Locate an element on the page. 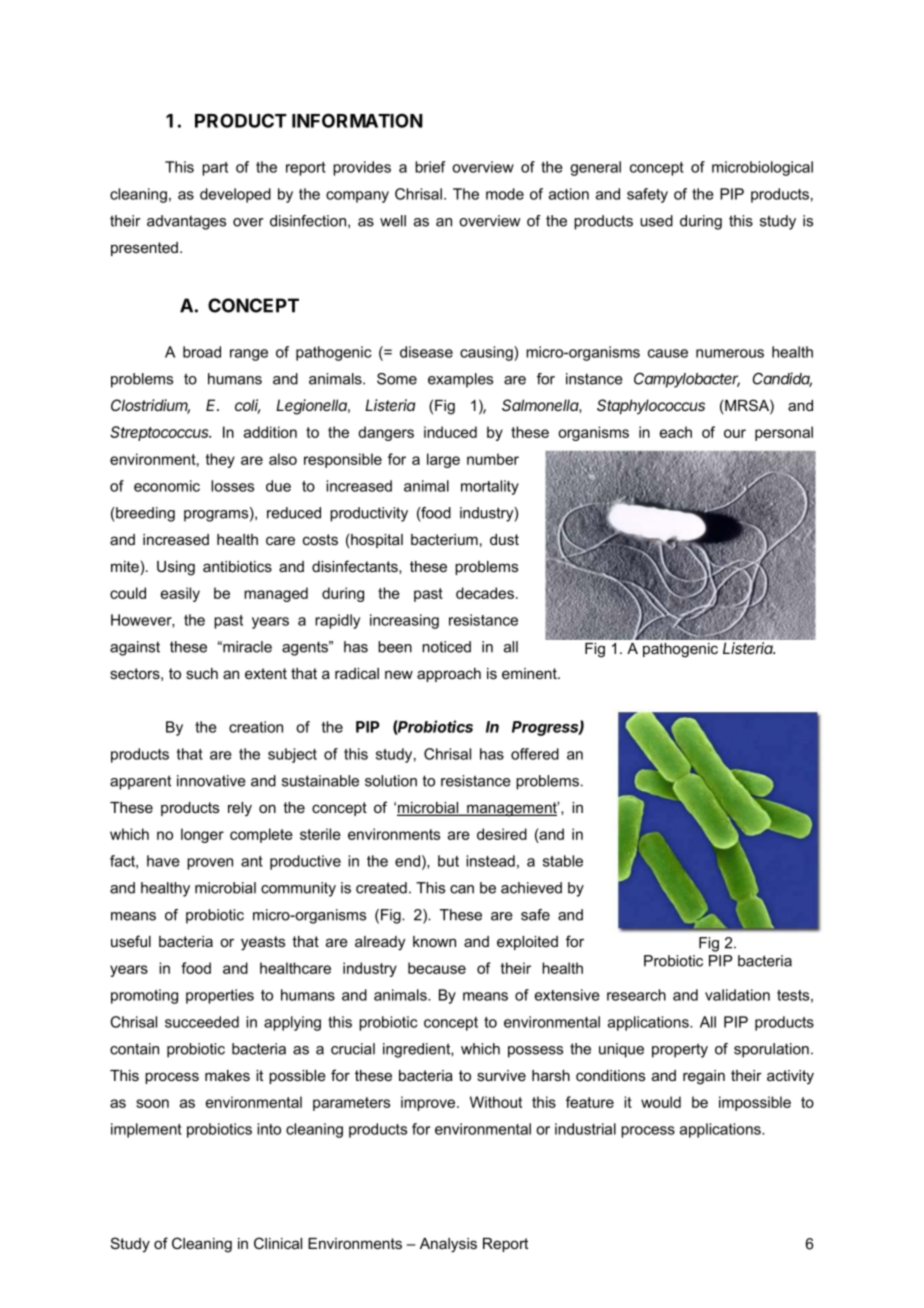  eminent is located at coordinates (530, 673).
